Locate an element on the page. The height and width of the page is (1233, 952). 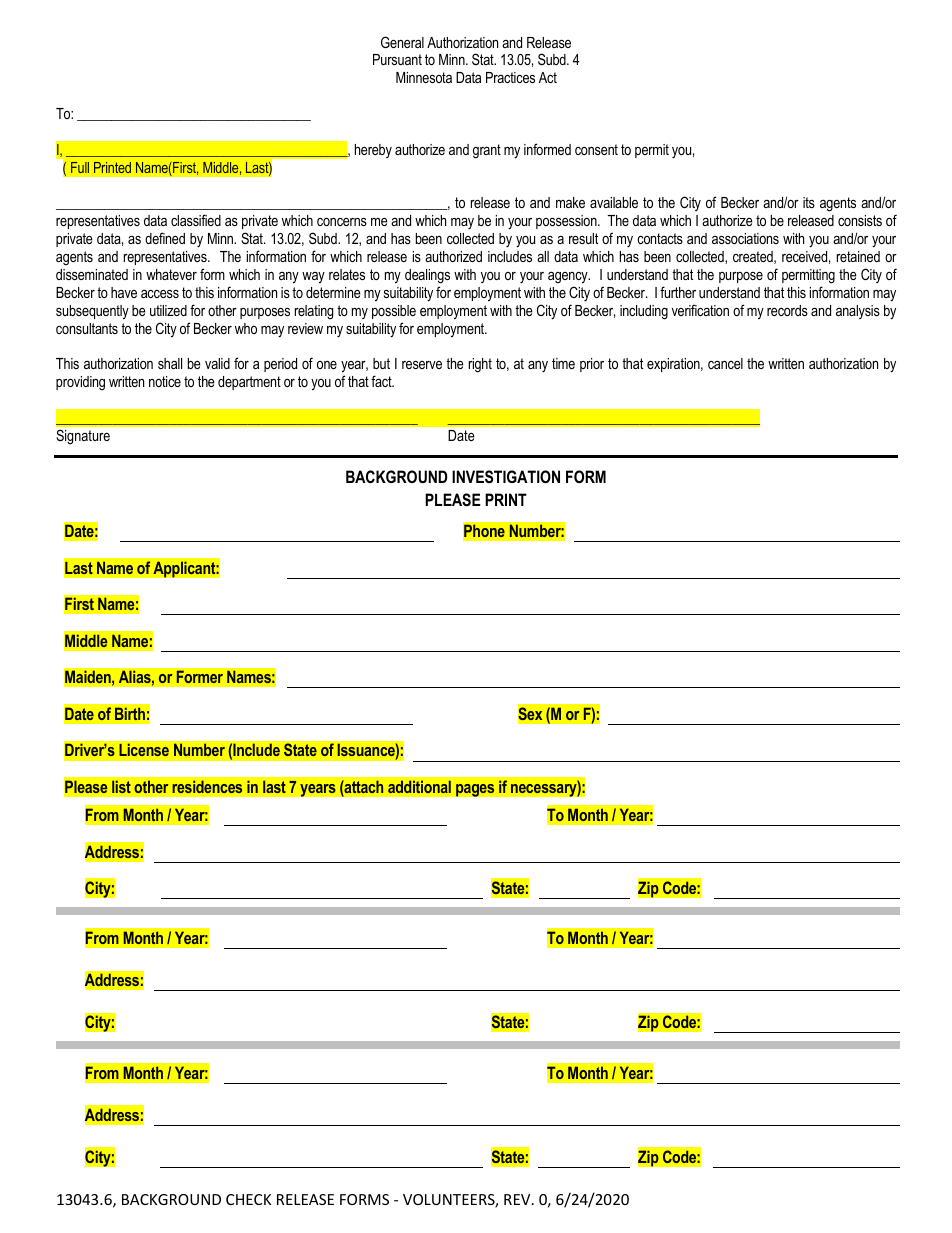
License is located at coordinates (144, 750).
